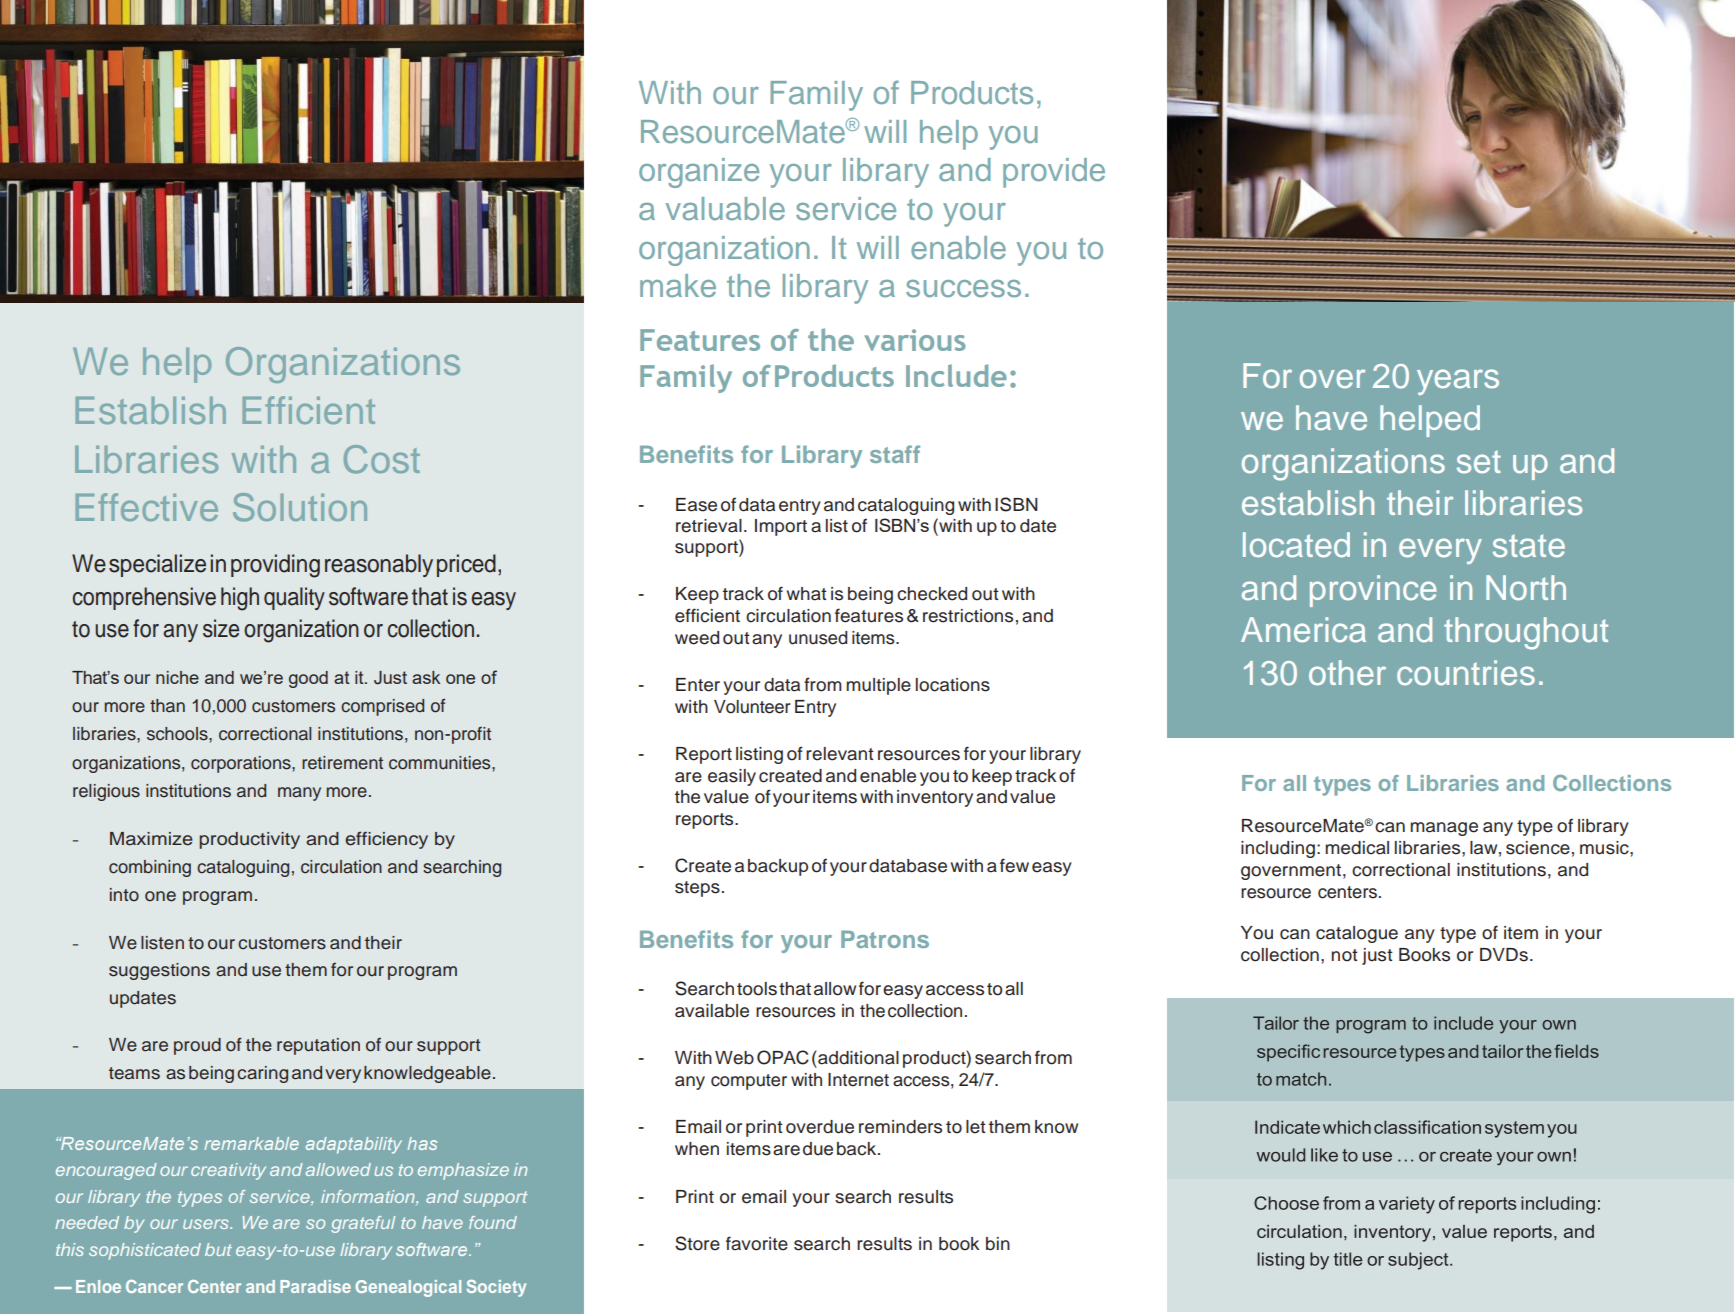 The width and height of the image is (1735, 1315). What do you see at coordinates (218, 1249) in the image?
I see `but` at bounding box center [218, 1249].
